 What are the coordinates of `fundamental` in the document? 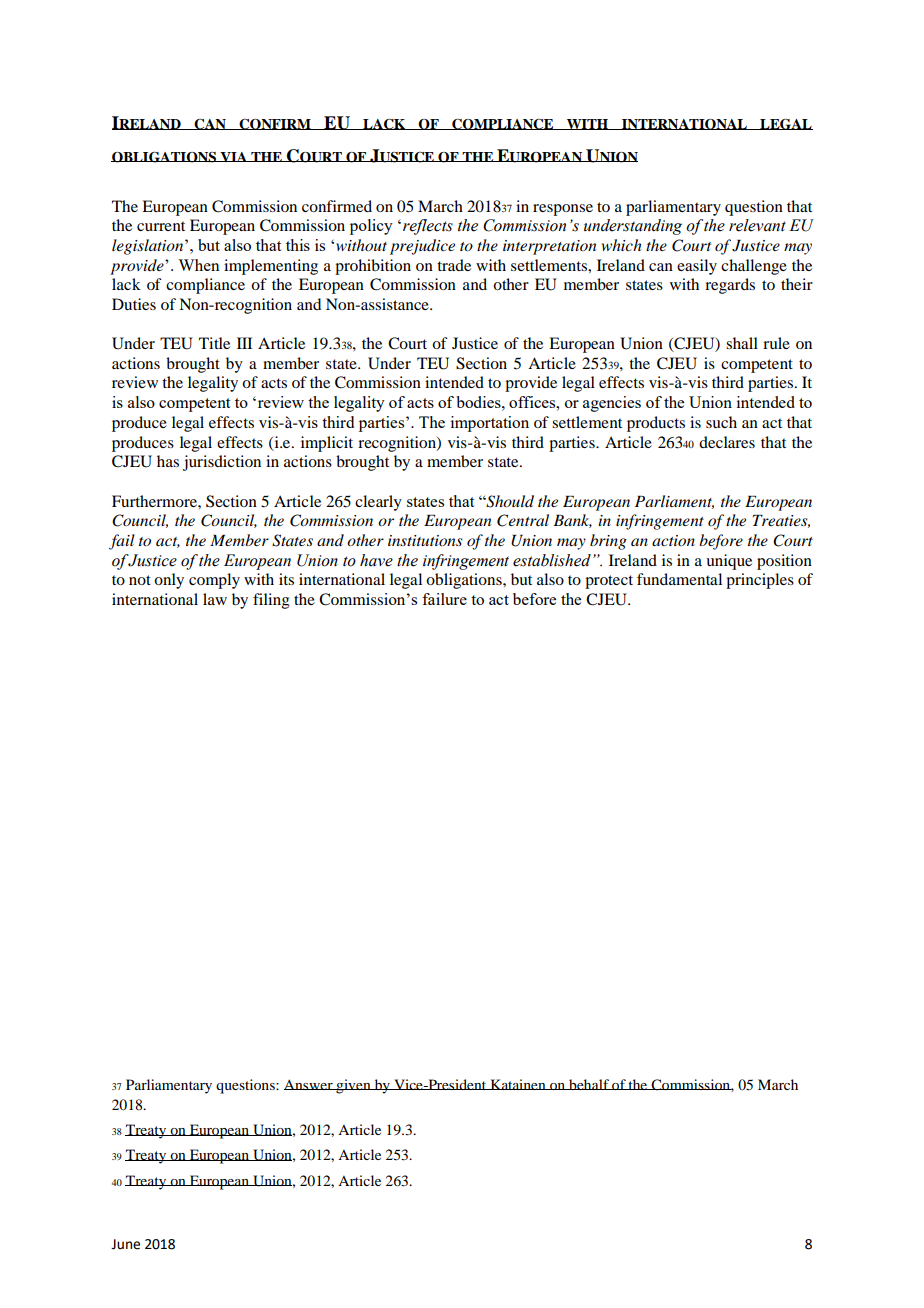 It's located at (679, 579).
